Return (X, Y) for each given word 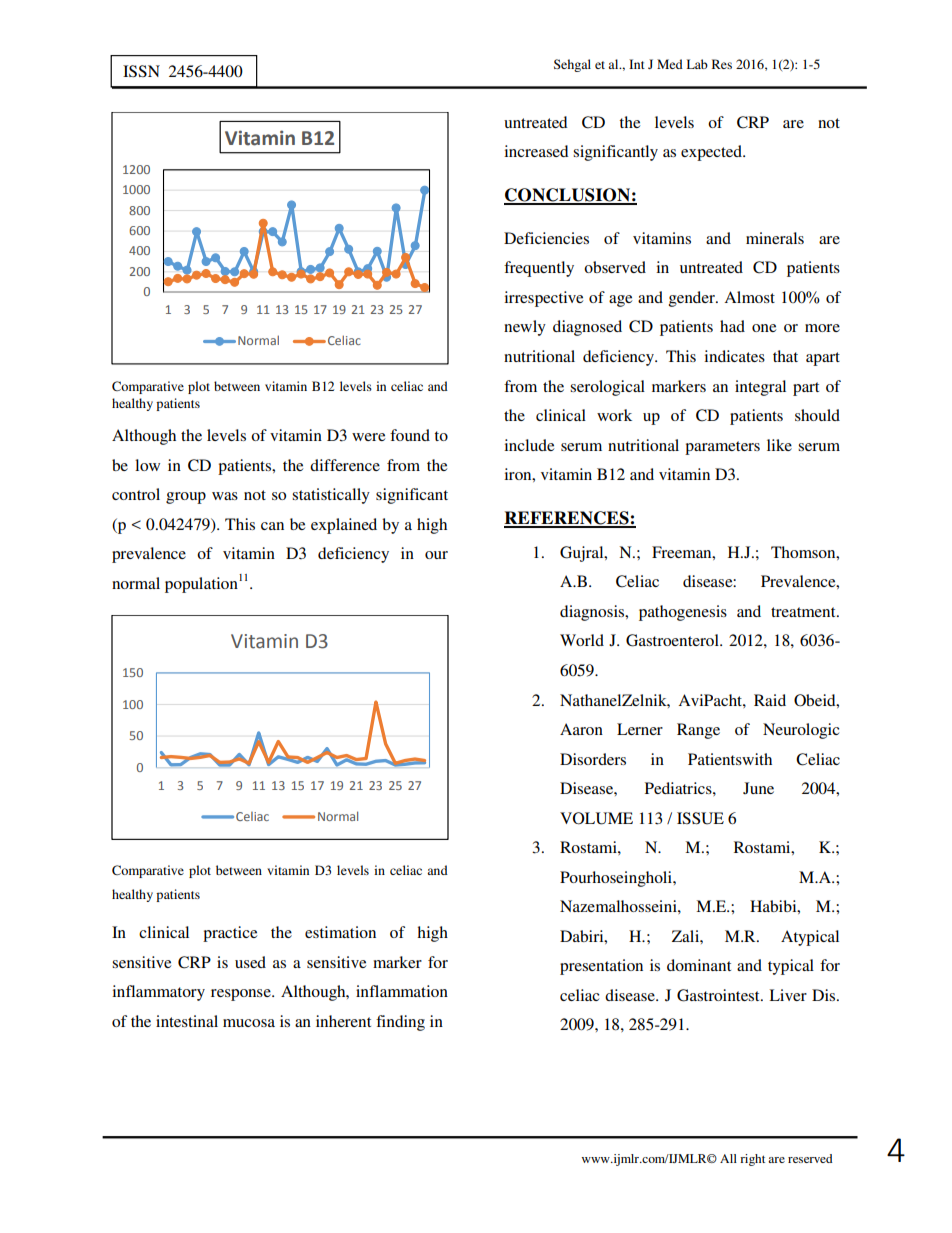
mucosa (249, 1023)
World (582, 640)
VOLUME (596, 818)
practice (230, 934)
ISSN (141, 71)
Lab (697, 64)
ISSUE (700, 818)
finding (400, 1023)
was (225, 496)
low (147, 465)
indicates (734, 356)
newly (525, 328)
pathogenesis (683, 613)
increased (536, 151)
